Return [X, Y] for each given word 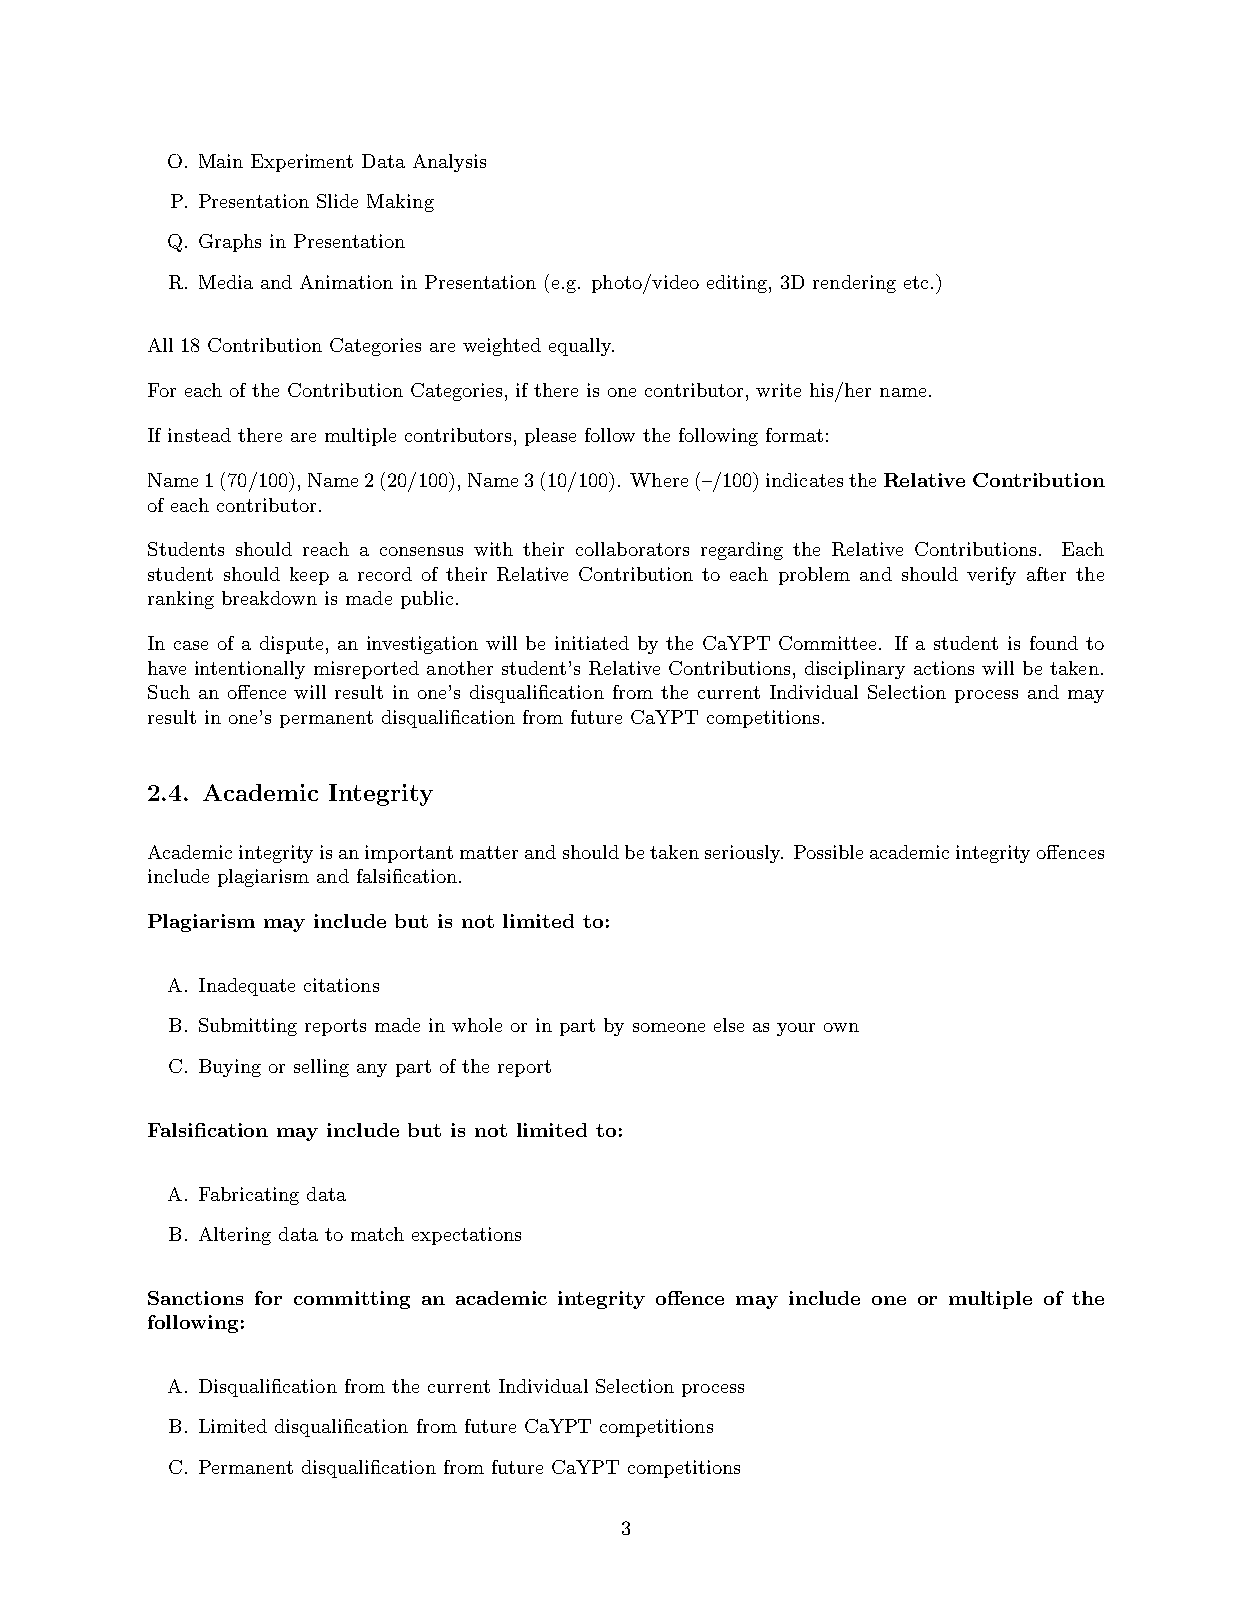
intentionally [250, 670]
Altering [235, 1236]
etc [916, 282]
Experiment [302, 163]
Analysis [449, 163]
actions [944, 668]
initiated [592, 643]
